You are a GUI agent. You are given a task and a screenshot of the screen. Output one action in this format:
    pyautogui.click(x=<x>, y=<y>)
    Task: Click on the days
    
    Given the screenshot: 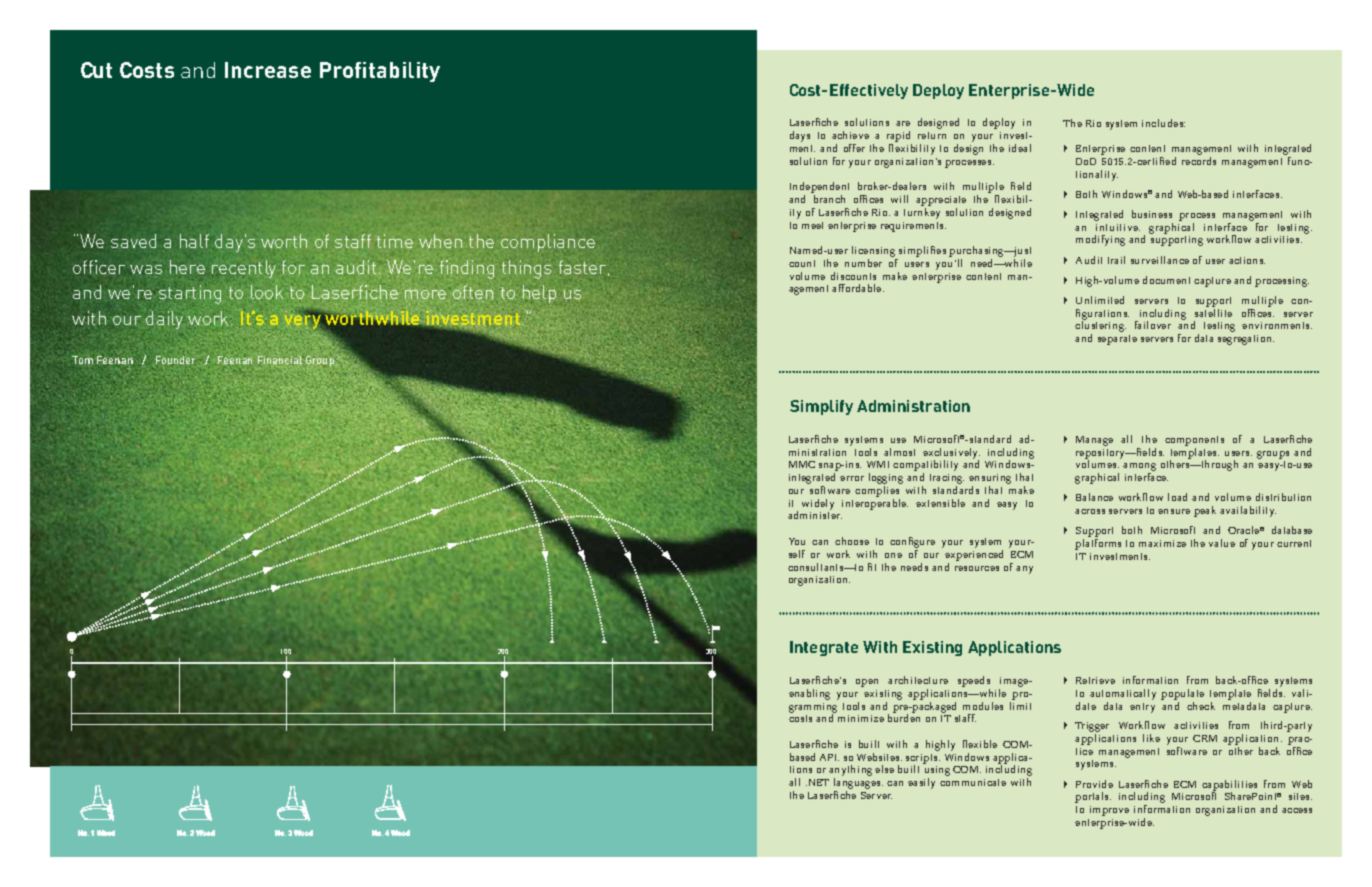 What is the action you would take?
    pyautogui.click(x=800, y=136)
